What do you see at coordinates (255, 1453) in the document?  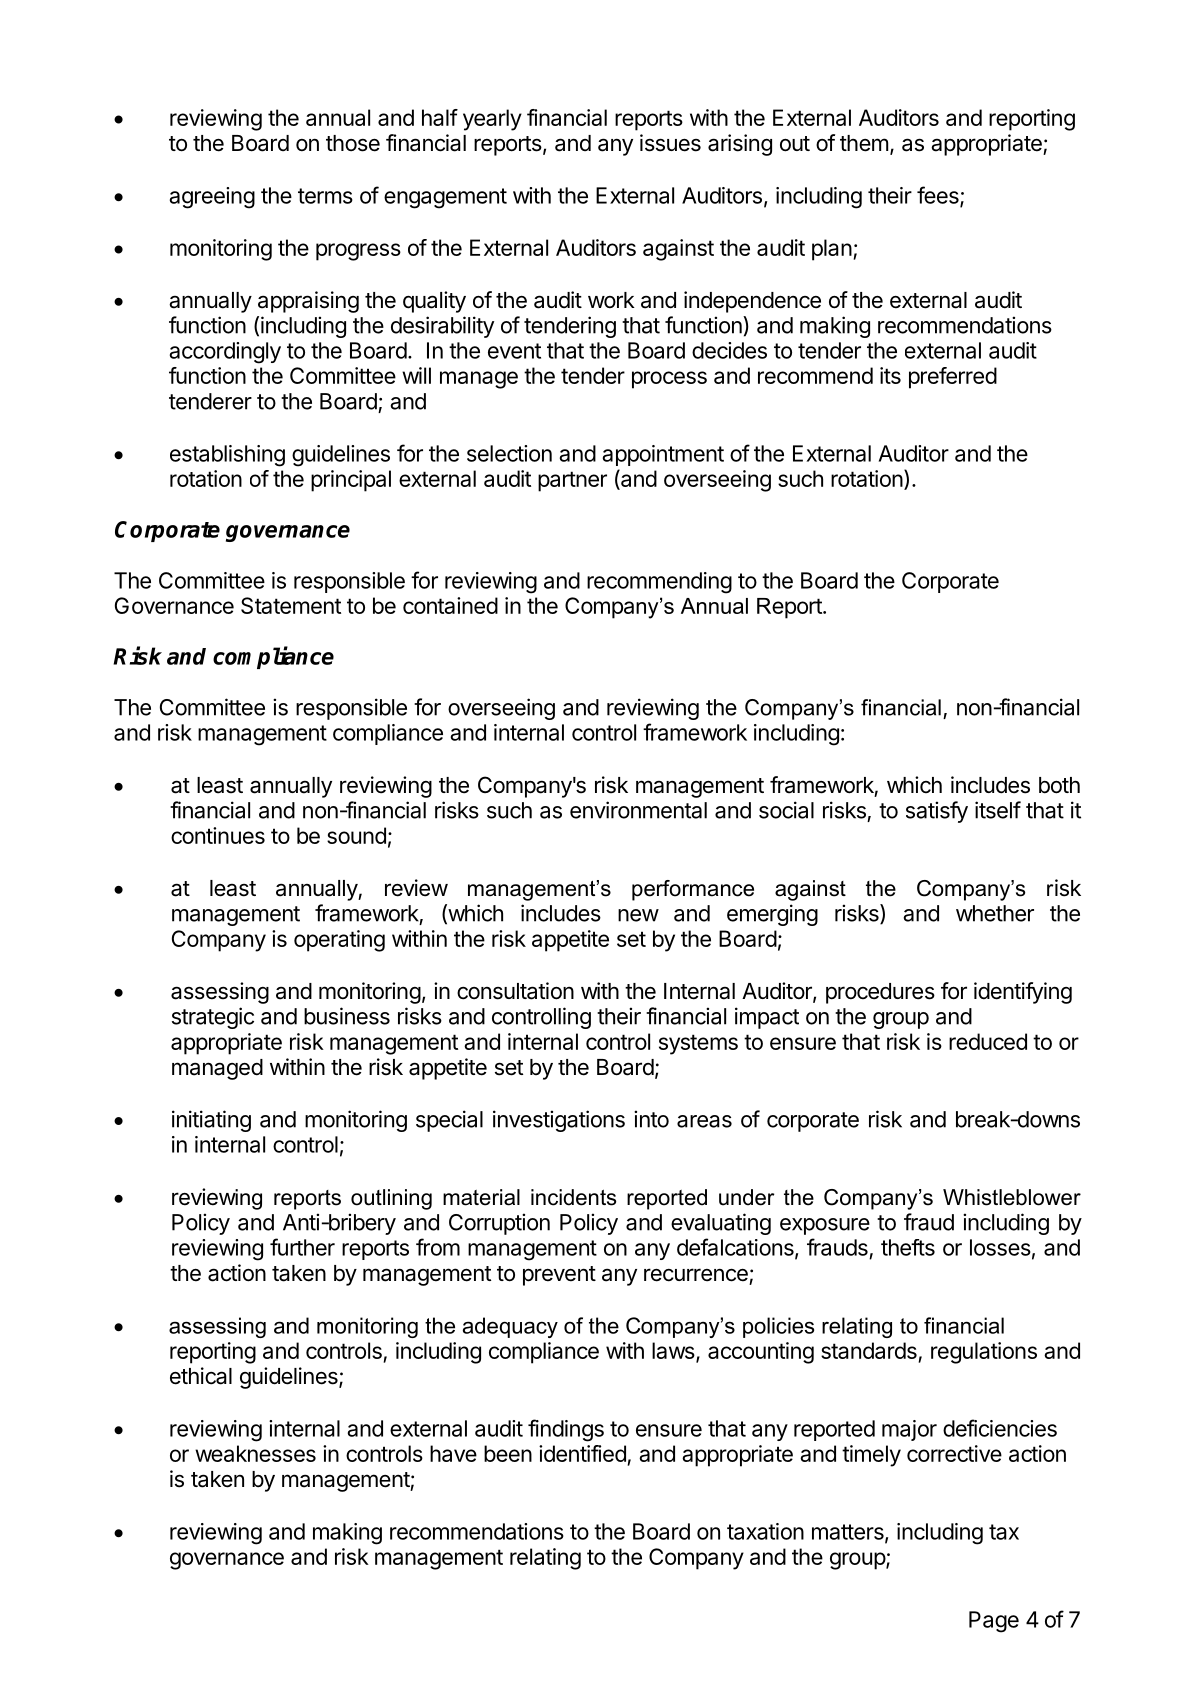 I see `weaknesses` at bounding box center [255, 1453].
